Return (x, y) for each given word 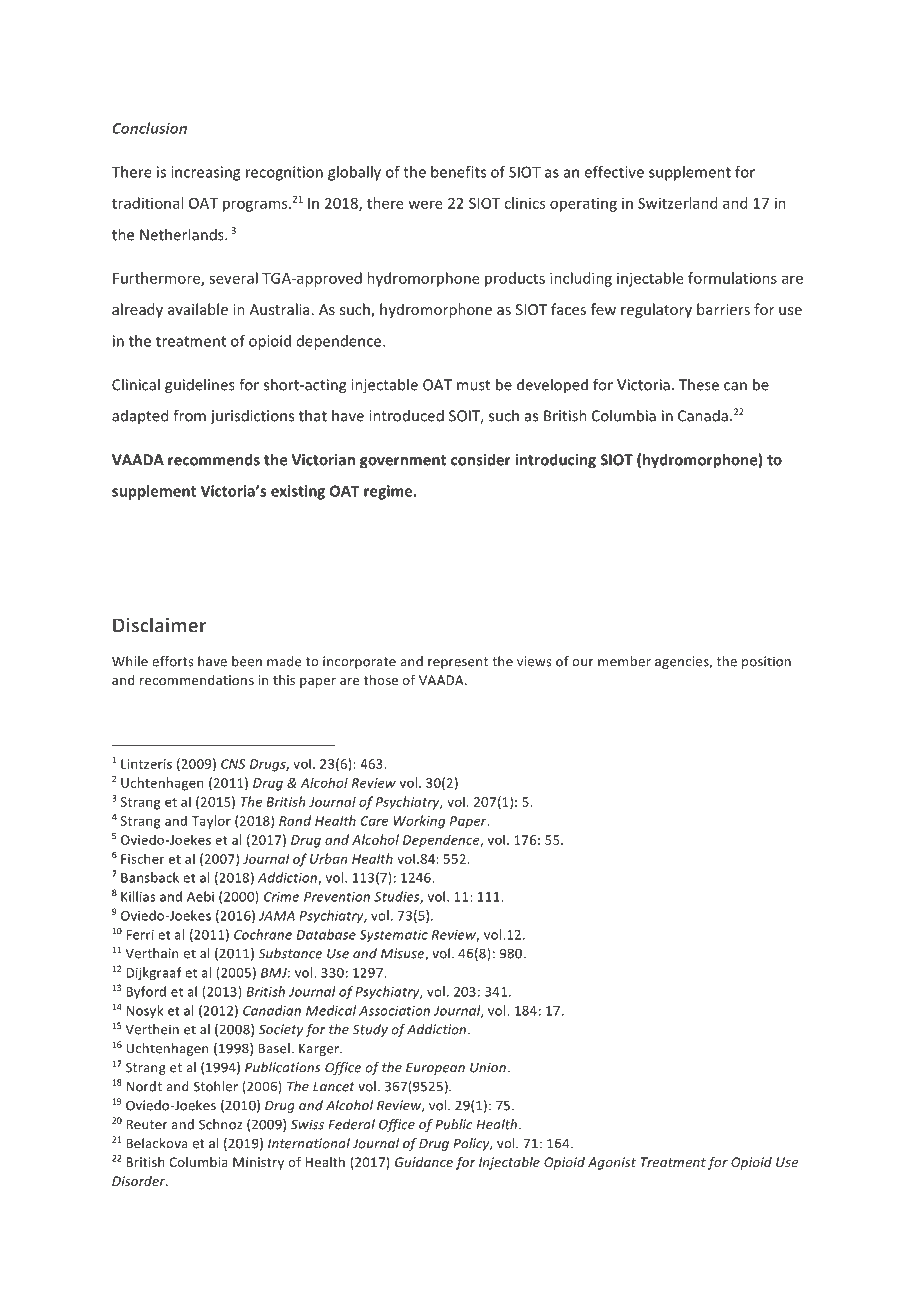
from (189, 415)
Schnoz (220, 1124)
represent (458, 663)
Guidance (424, 1162)
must (473, 385)
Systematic (394, 936)
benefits (458, 172)
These (699, 384)
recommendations (197, 680)
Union (488, 1067)
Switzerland (677, 203)
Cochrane (263, 934)
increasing (205, 173)
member (624, 661)
